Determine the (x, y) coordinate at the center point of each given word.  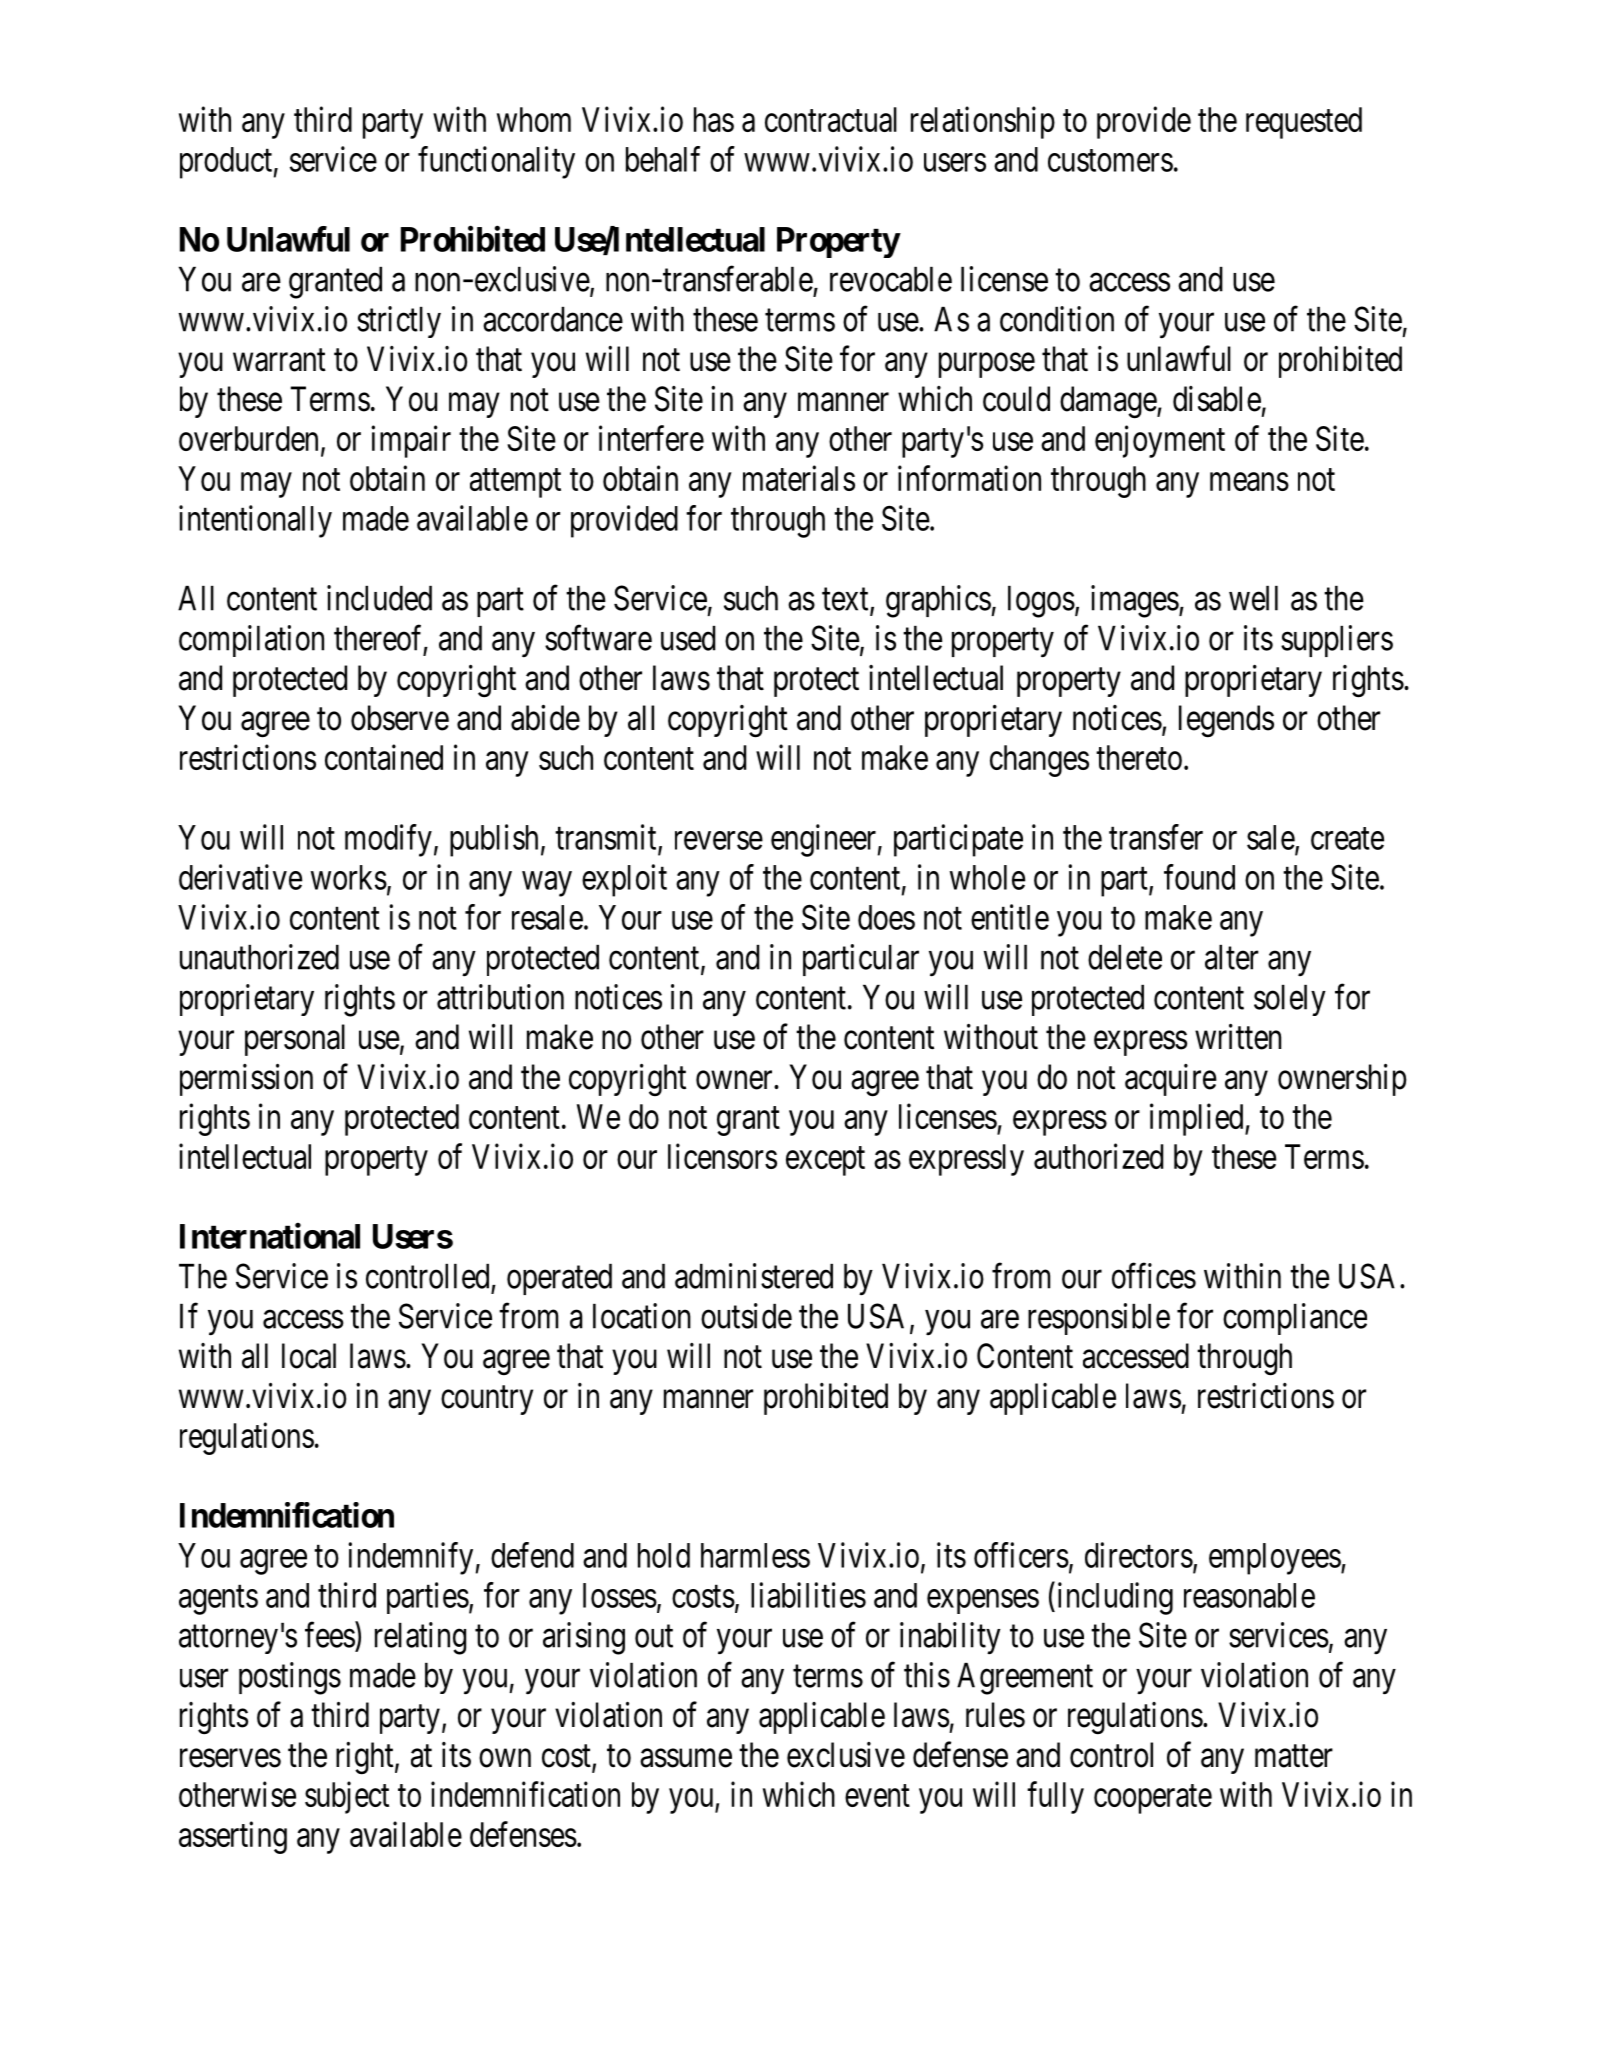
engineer (823, 840)
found (1199, 877)
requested (1304, 123)
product (226, 163)
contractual (831, 119)
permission (246, 1080)
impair (411, 441)
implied (1198, 1119)
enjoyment (1160, 441)
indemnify (410, 1558)
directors (1139, 1555)
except (825, 1161)
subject (347, 1797)
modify (388, 840)
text (846, 600)
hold (664, 1555)
